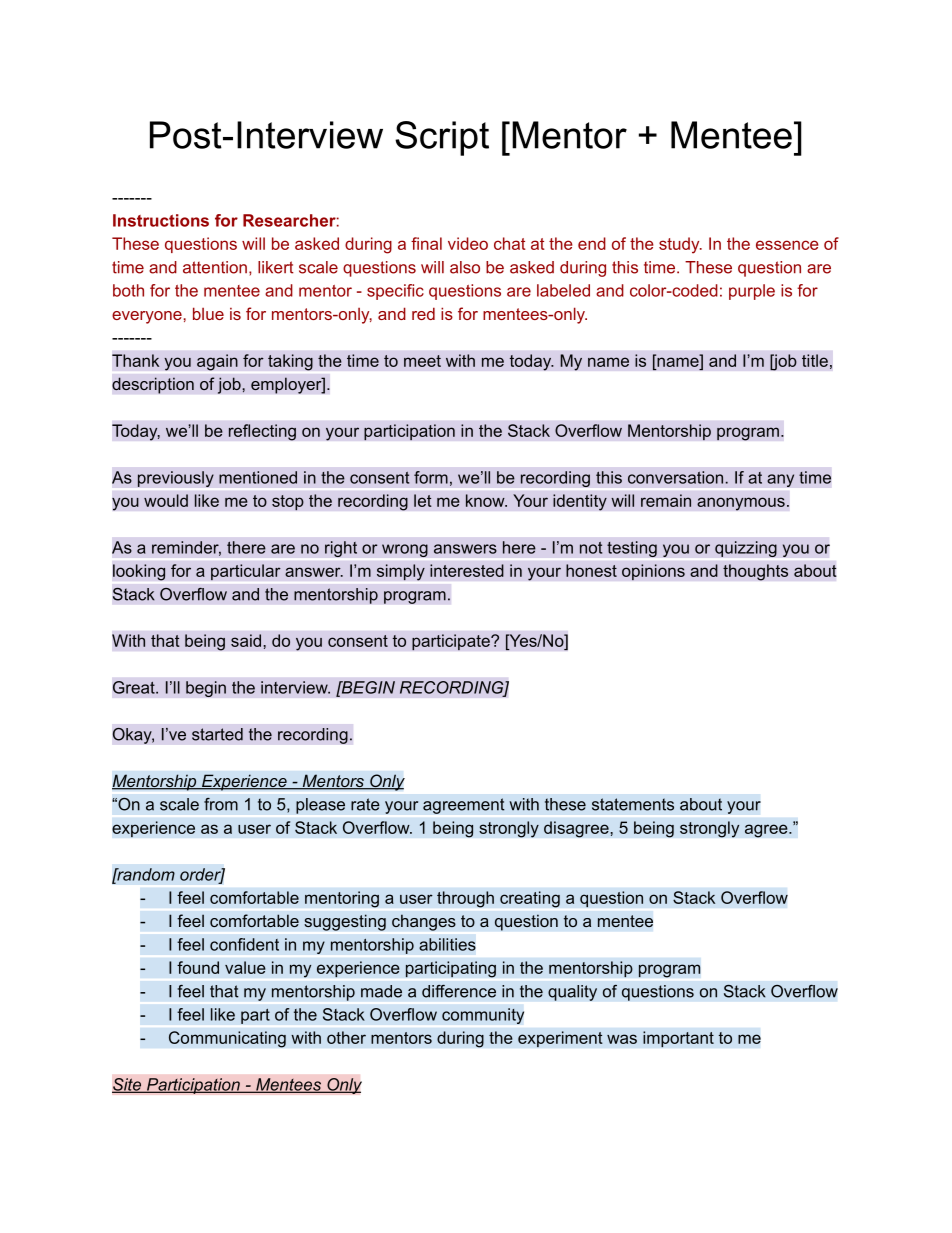 Image resolution: width=952 pixels, height=1233 pixels. What do you see at coordinates (221, 804) in the document?
I see `from` at bounding box center [221, 804].
